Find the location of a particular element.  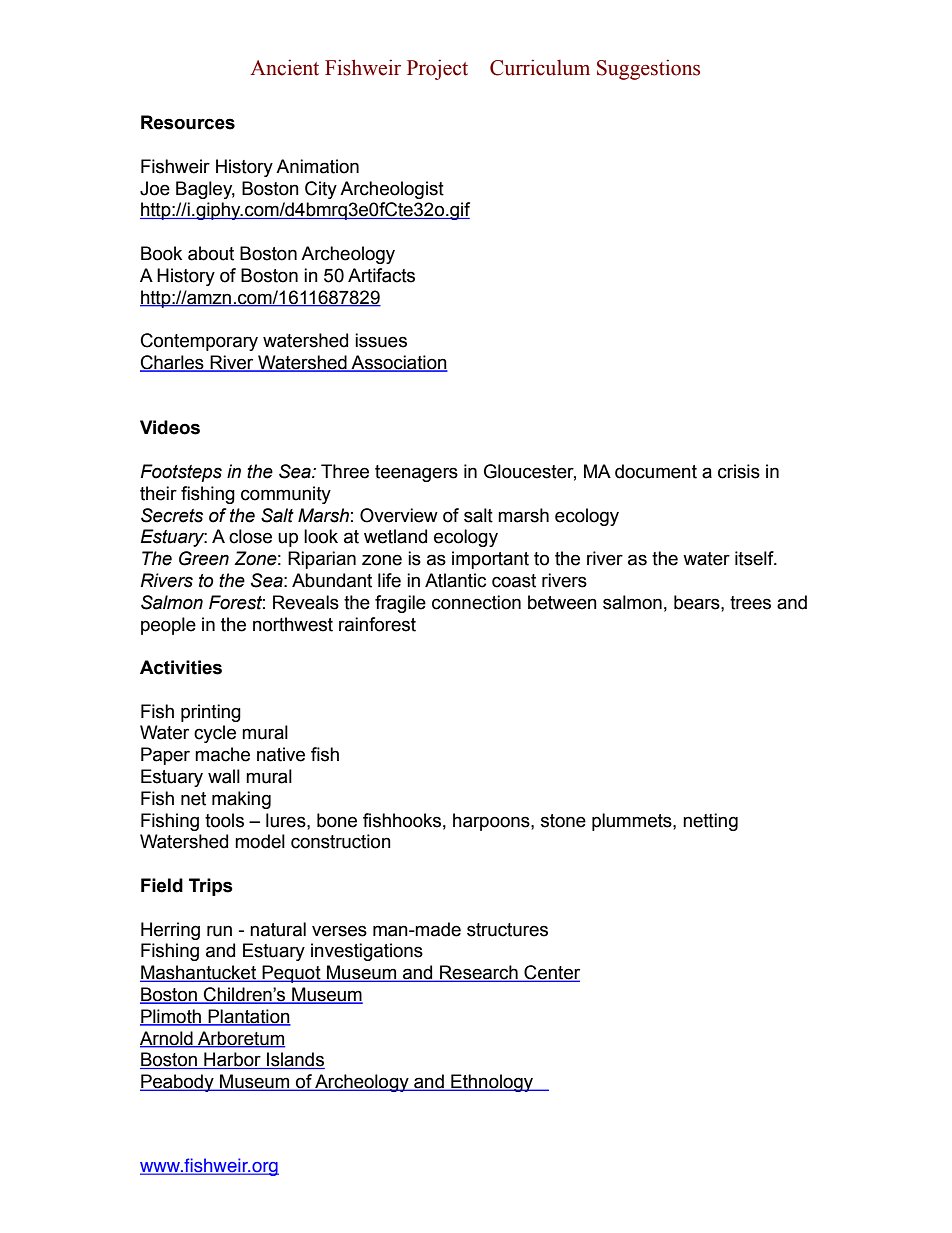

Project is located at coordinates (437, 69).
